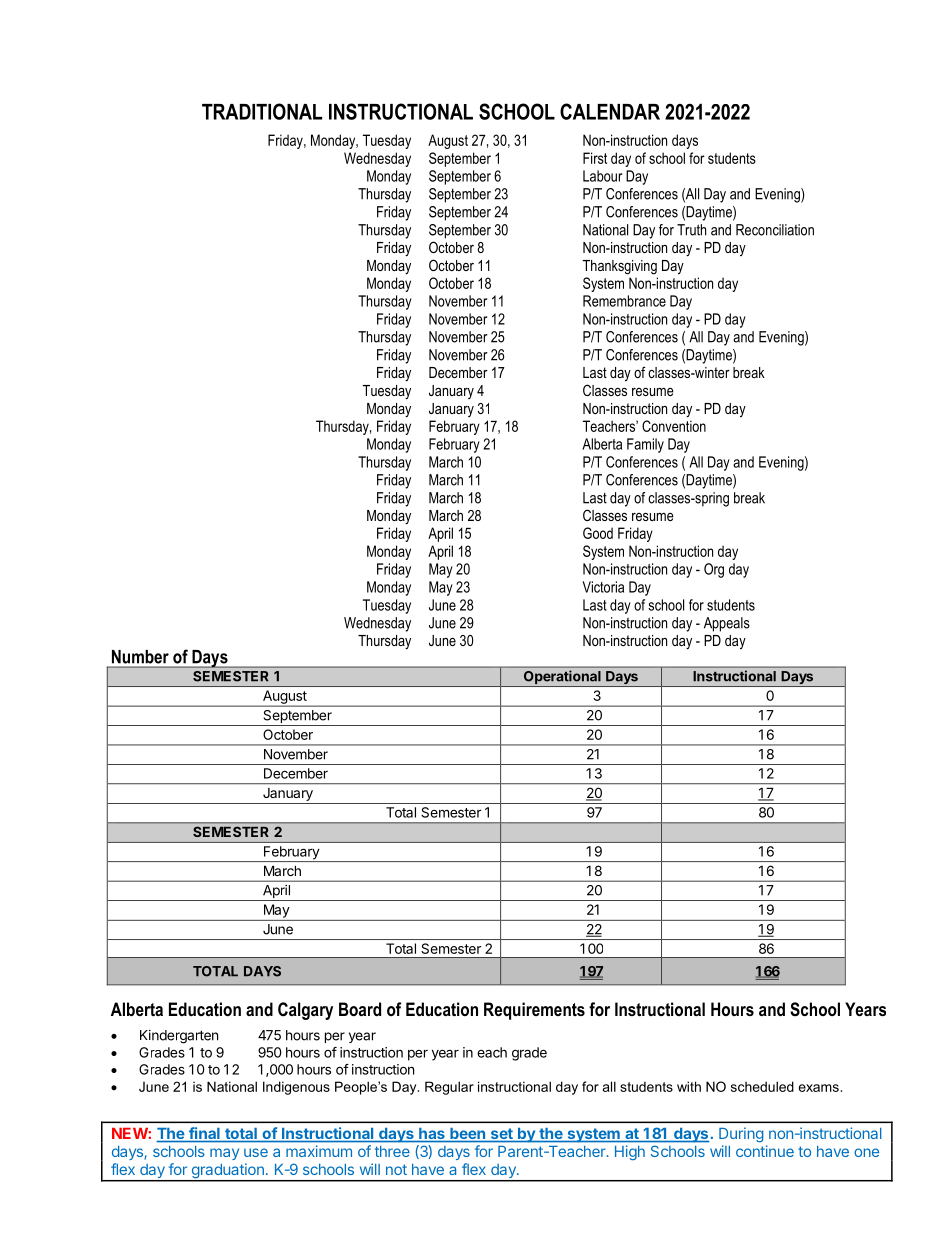 The width and height of the image is (952, 1233). Describe the element at coordinates (775, 230) in the image. I see `Reconciliation` at that location.
